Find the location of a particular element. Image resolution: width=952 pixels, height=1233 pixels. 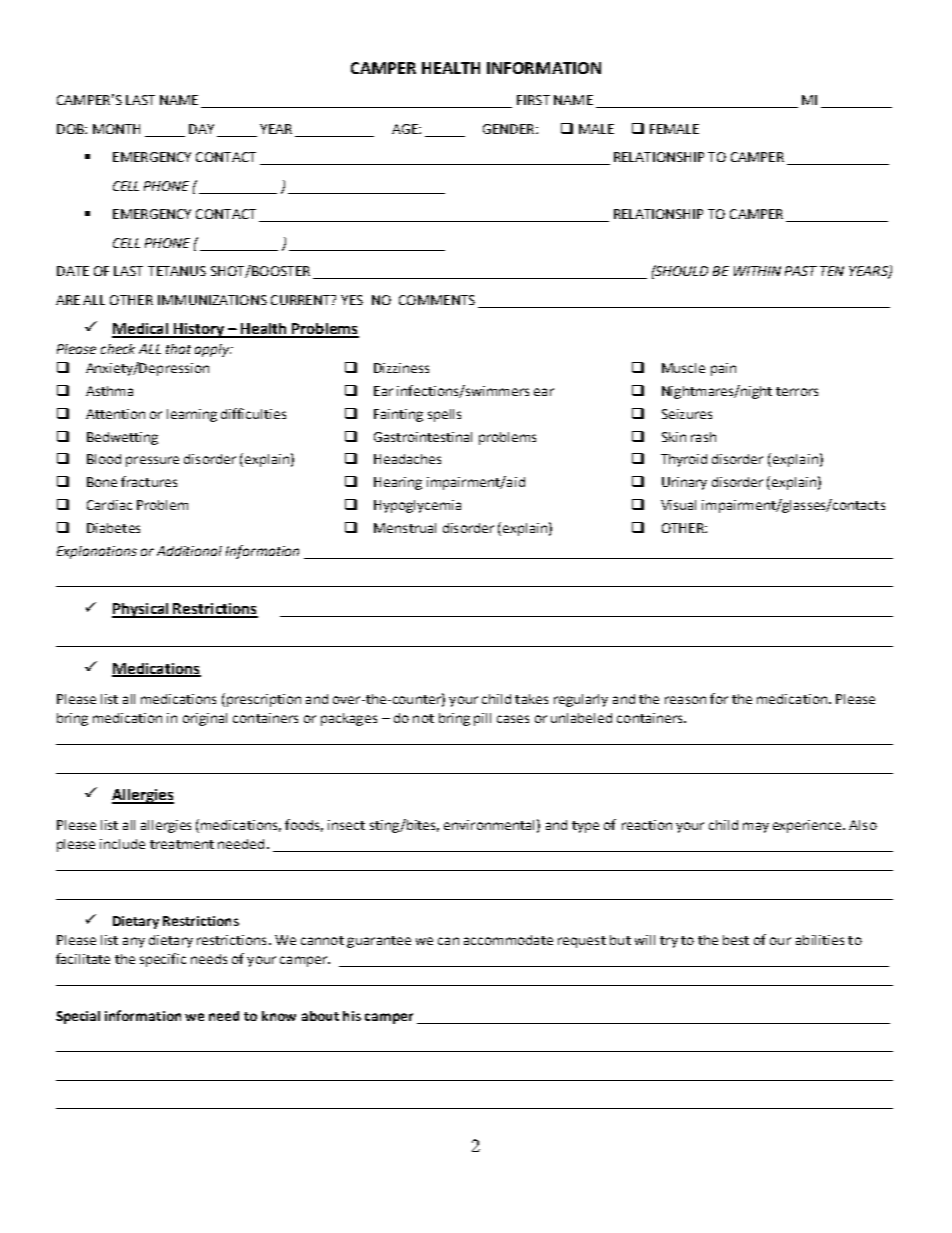

Additional is located at coordinates (189, 551).
